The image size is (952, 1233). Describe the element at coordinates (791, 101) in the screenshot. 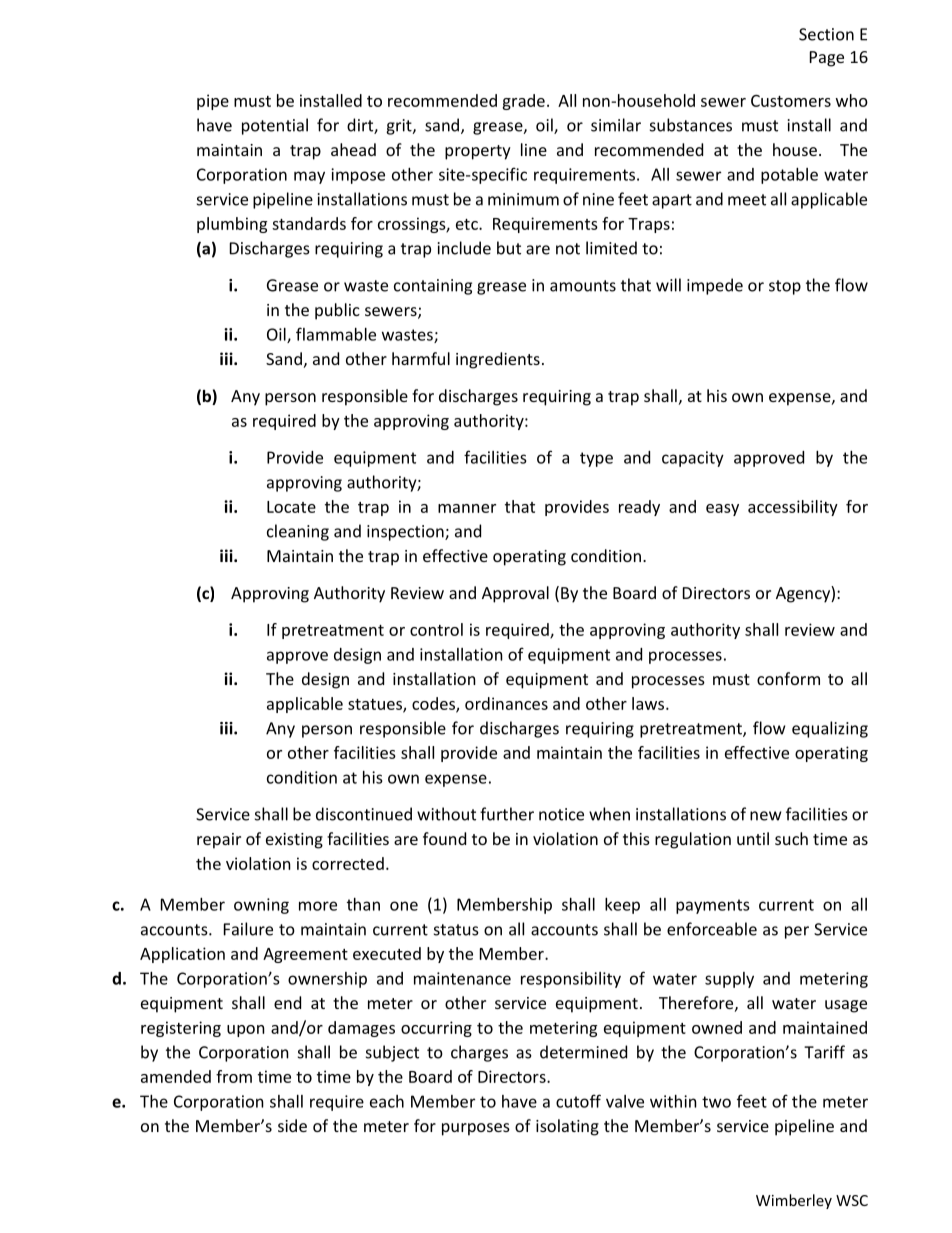

I see `Customers` at that location.
